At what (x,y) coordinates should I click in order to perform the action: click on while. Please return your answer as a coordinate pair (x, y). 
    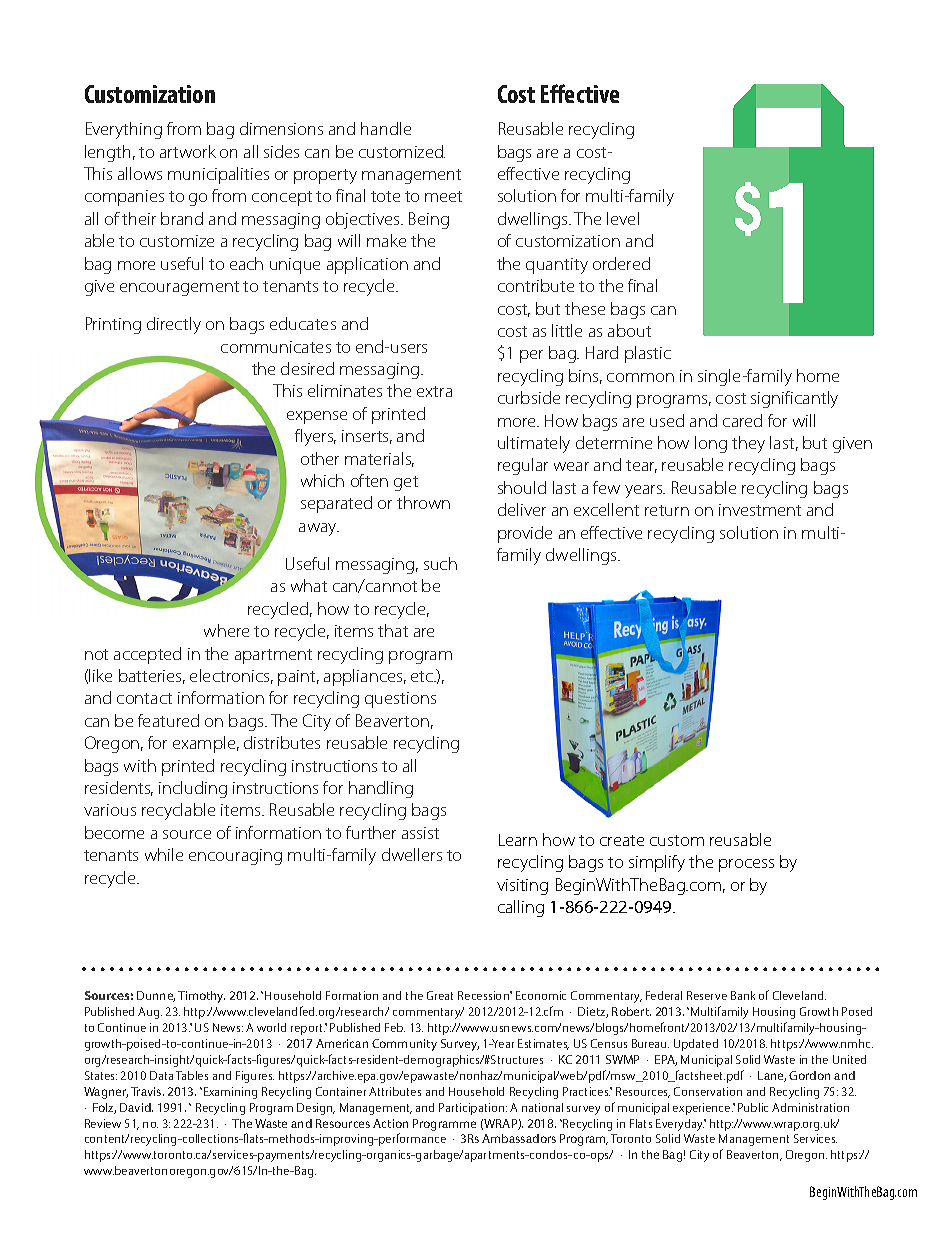
    Looking at the image, I should click on (164, 854).
